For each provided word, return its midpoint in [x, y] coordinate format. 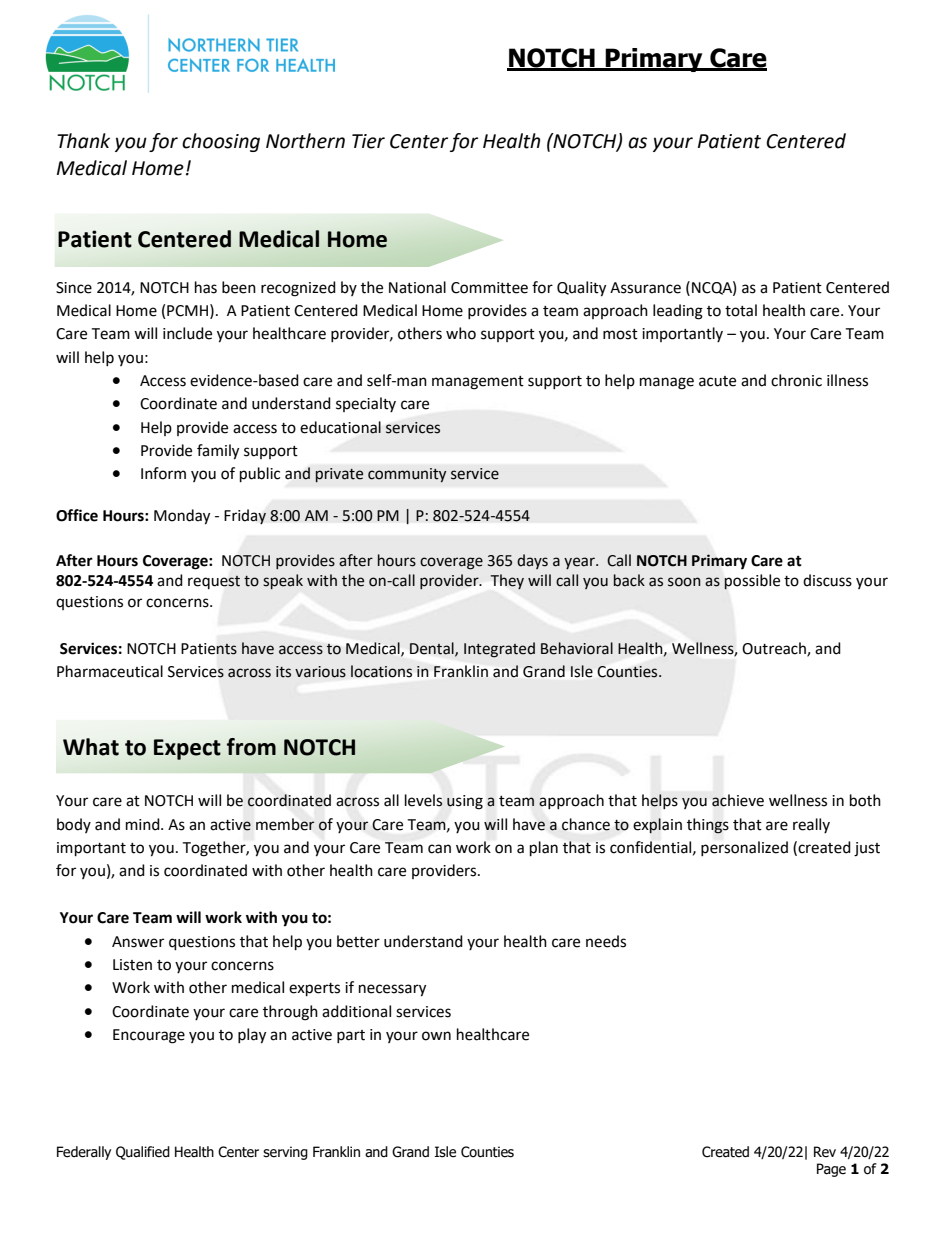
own [436, 1036]
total [741, 310]
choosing [221, 142]
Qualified [143, 1153]
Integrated [499, 650]
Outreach [775, 649]
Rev [825, 1152]
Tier [368, 141]
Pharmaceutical [110, 671]
